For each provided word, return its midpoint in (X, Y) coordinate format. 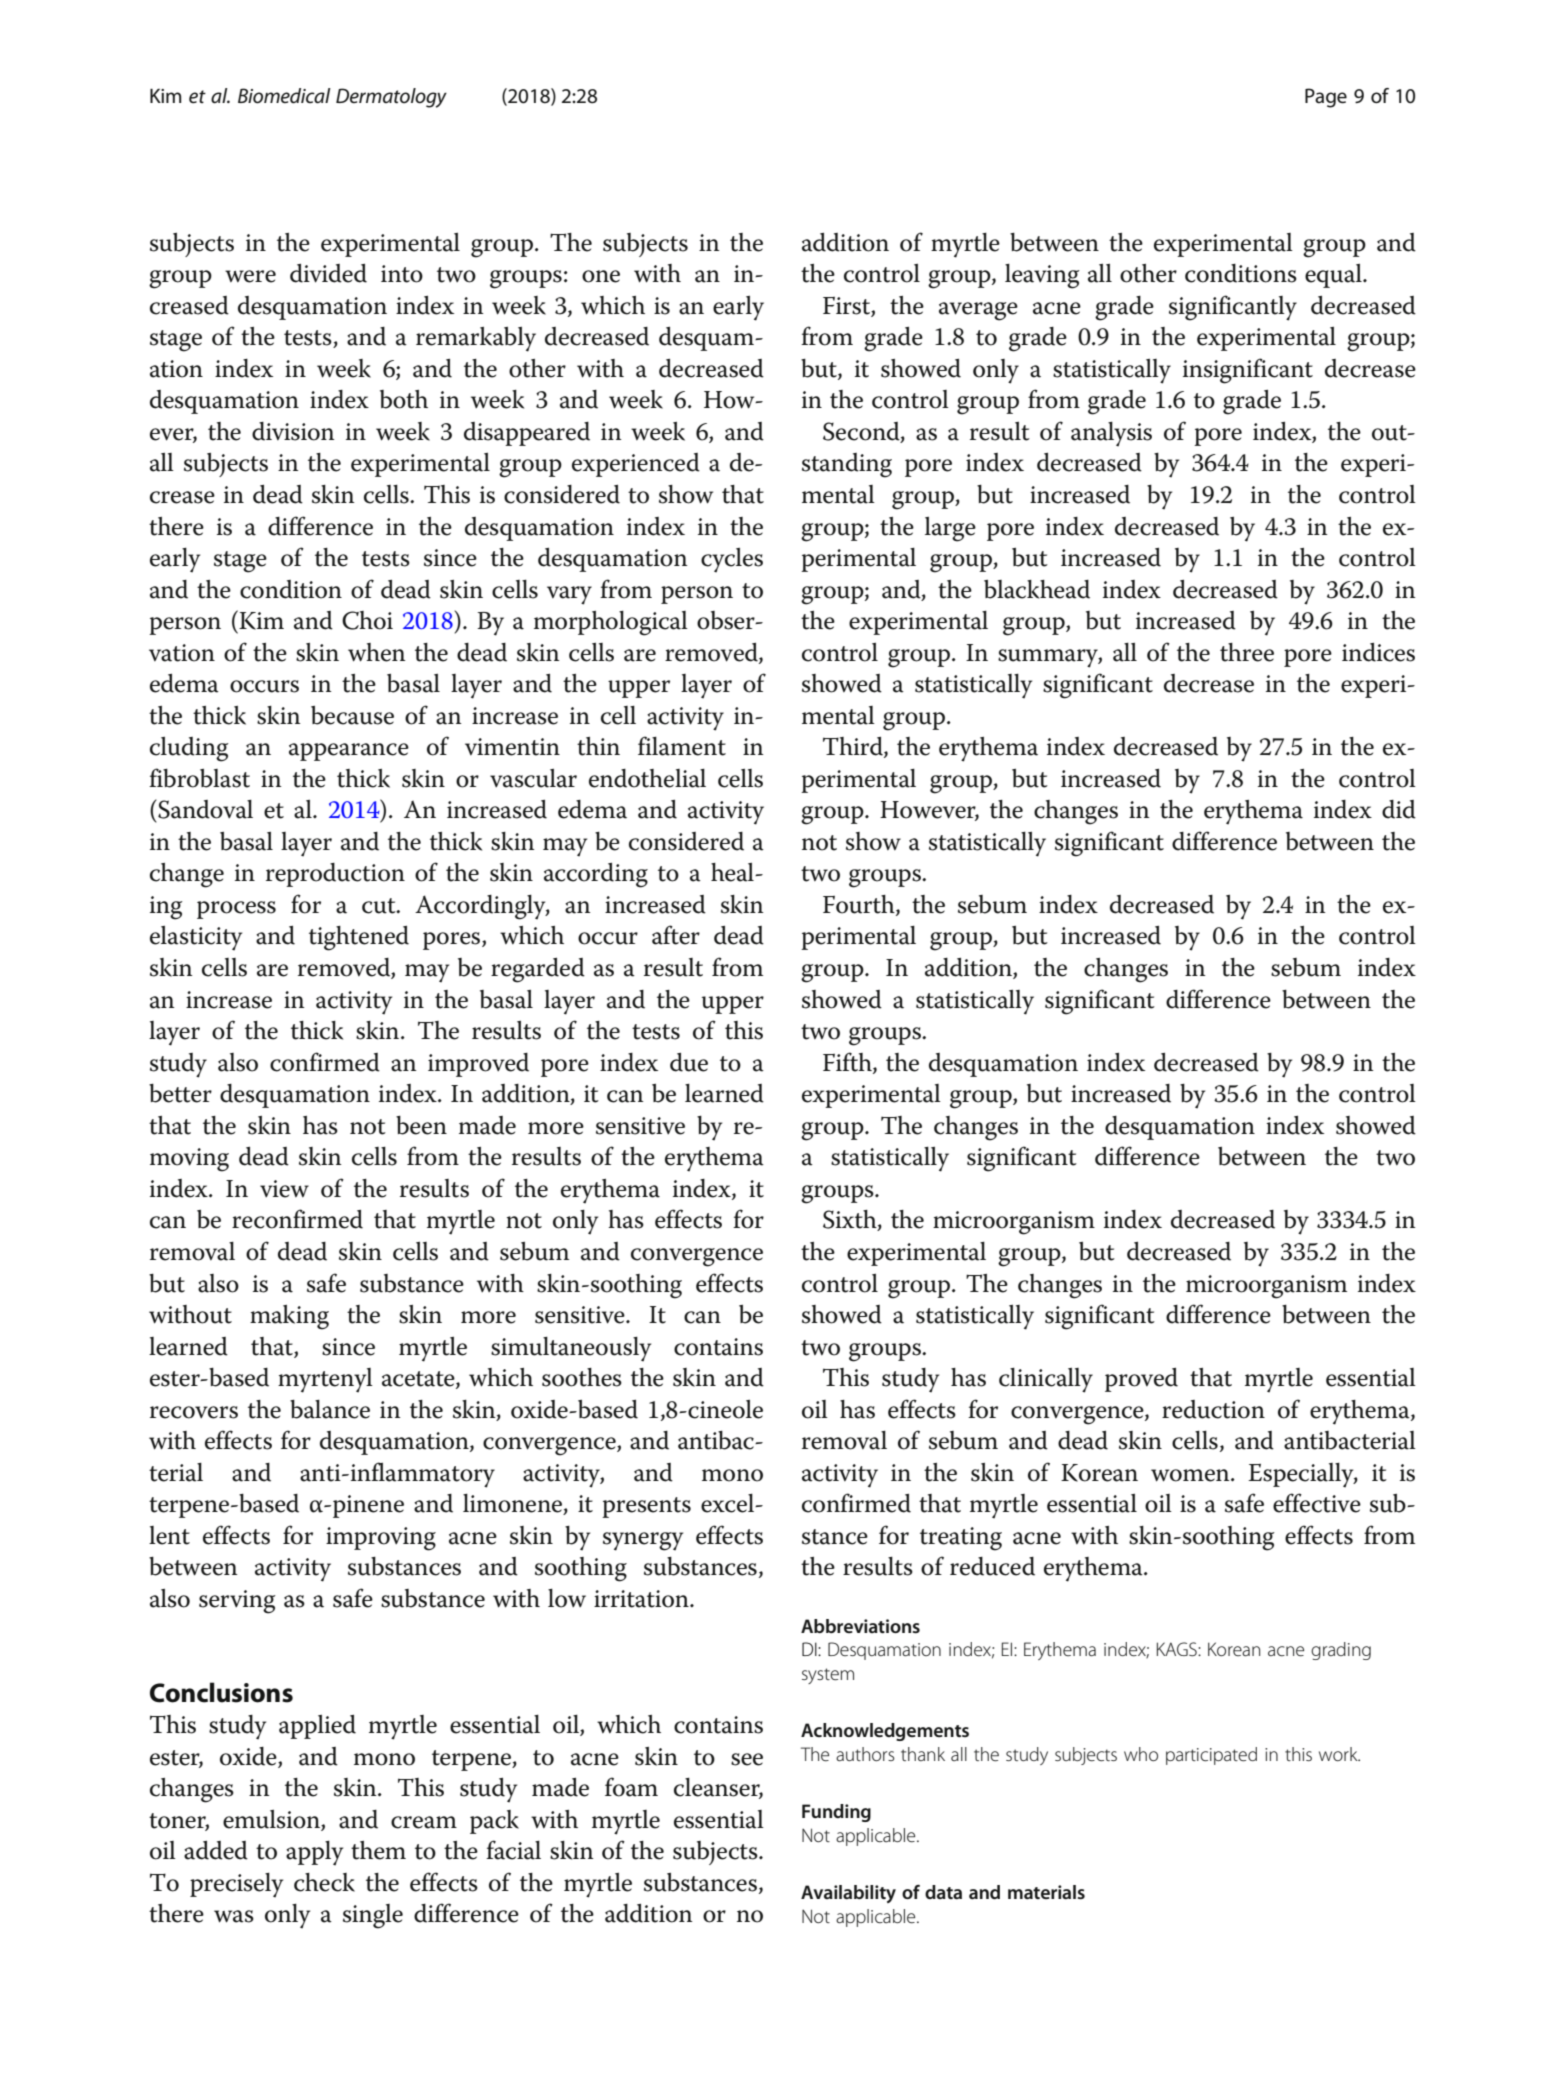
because (352, 715)
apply (314, 1853)
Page (1326, 98)
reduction (1213, 1409)
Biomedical (284, 96)
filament (682, 746)
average (978, 311)
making (289, 1317)
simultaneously (571, 1349)
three (1247, 652)
